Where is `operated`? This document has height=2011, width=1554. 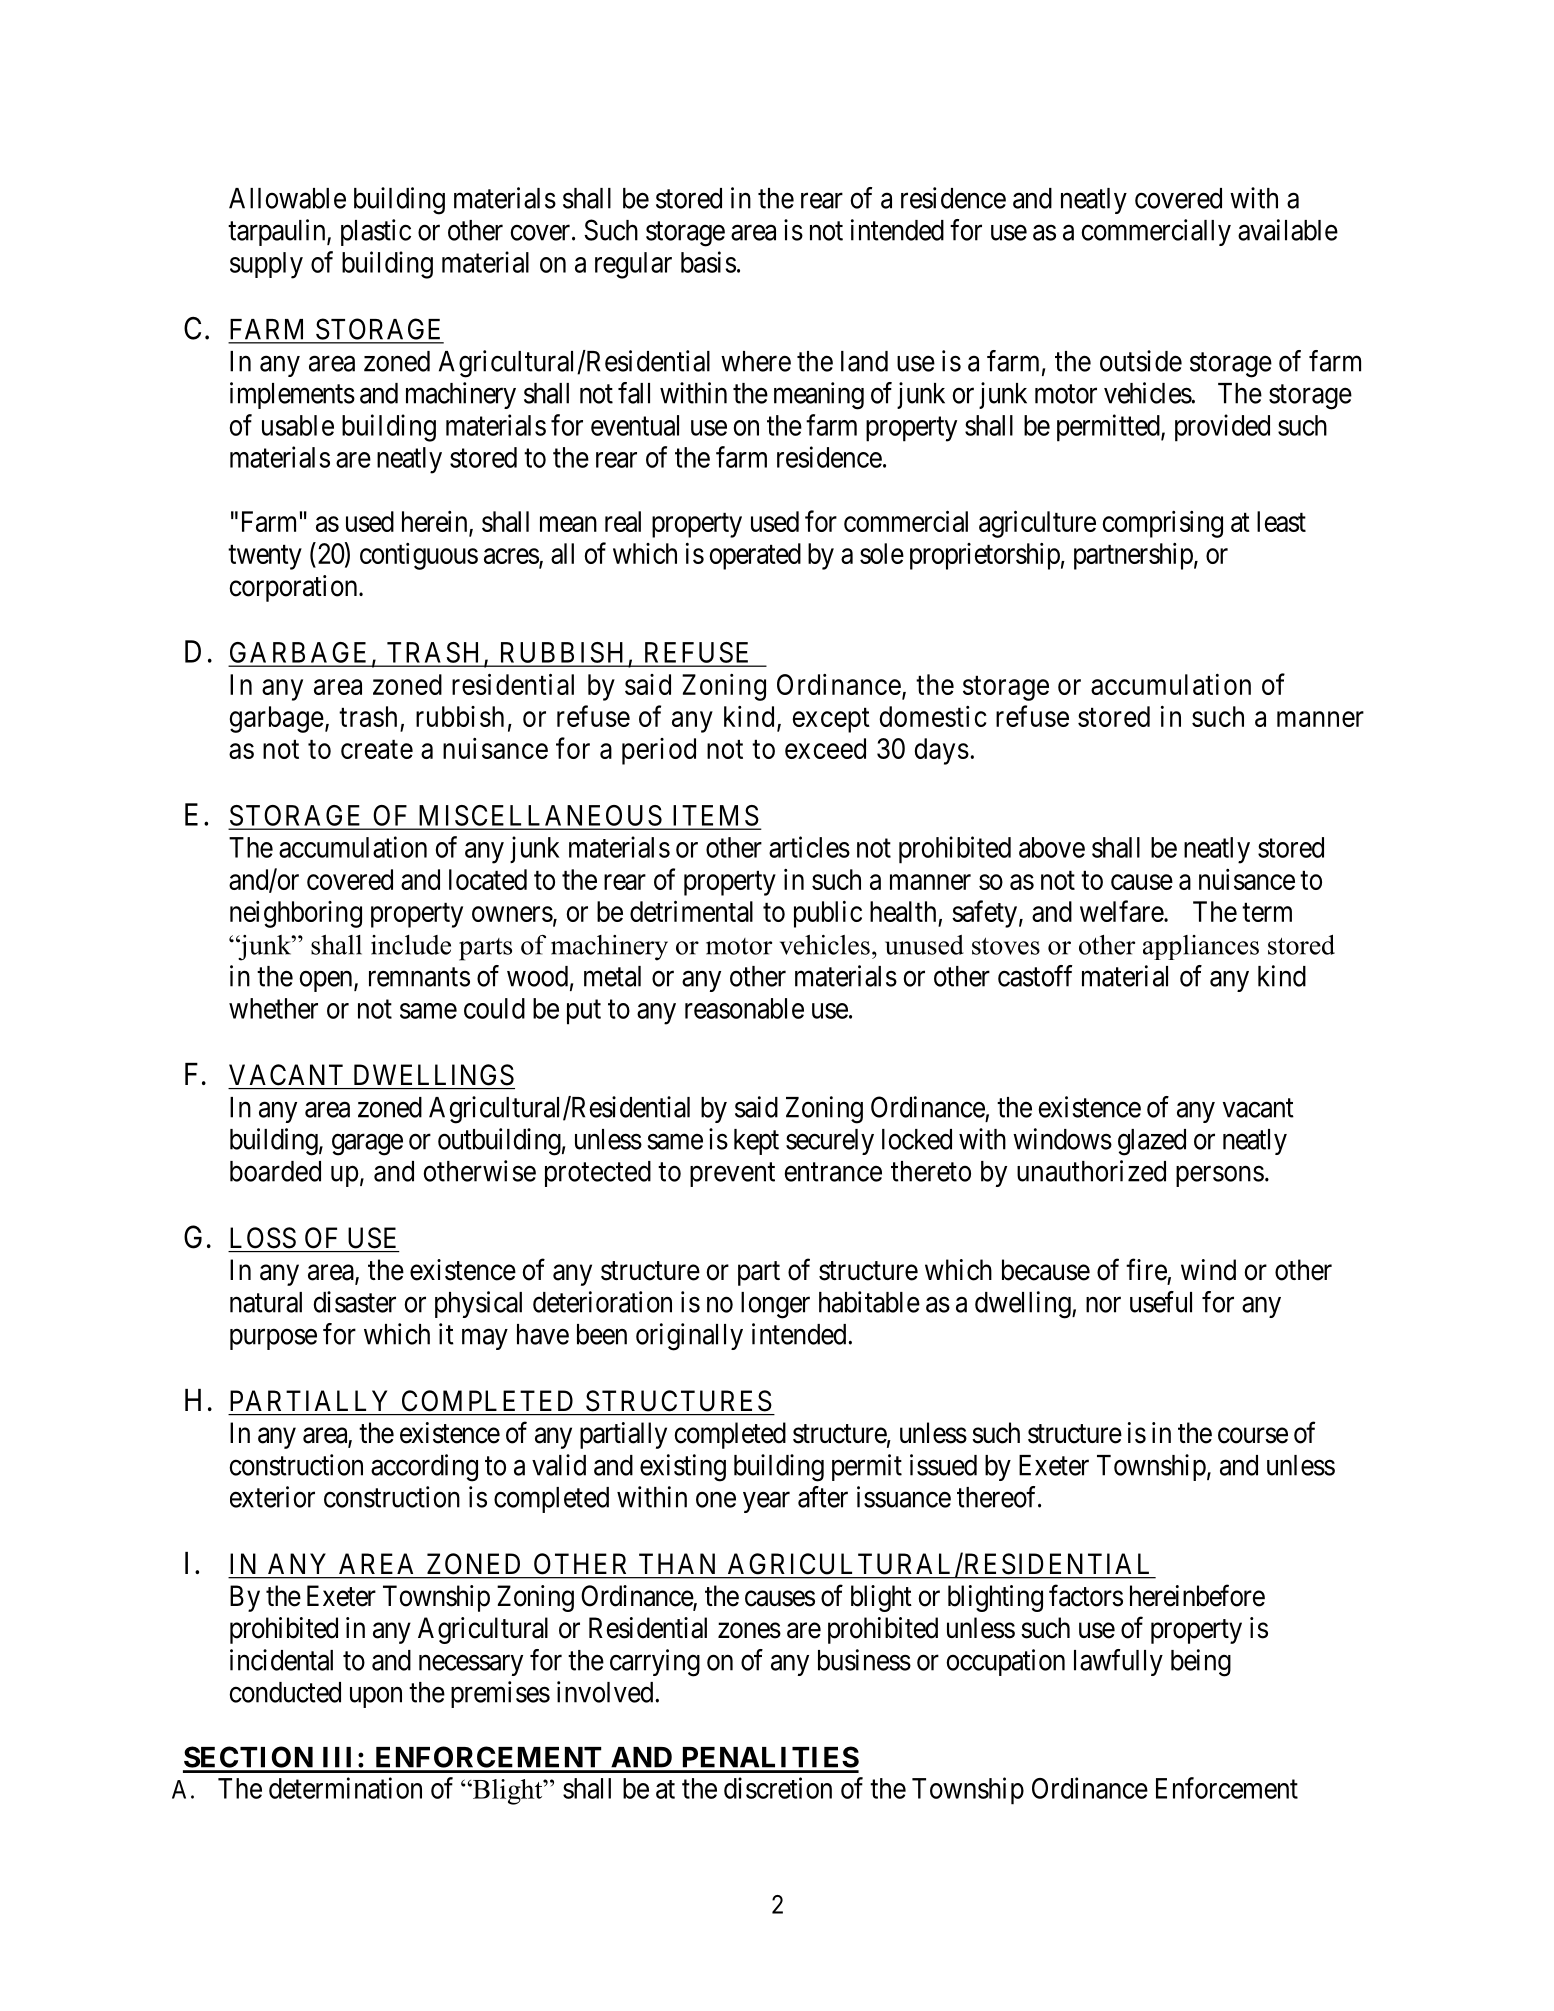 operated is located at coordinates (755, 556).
